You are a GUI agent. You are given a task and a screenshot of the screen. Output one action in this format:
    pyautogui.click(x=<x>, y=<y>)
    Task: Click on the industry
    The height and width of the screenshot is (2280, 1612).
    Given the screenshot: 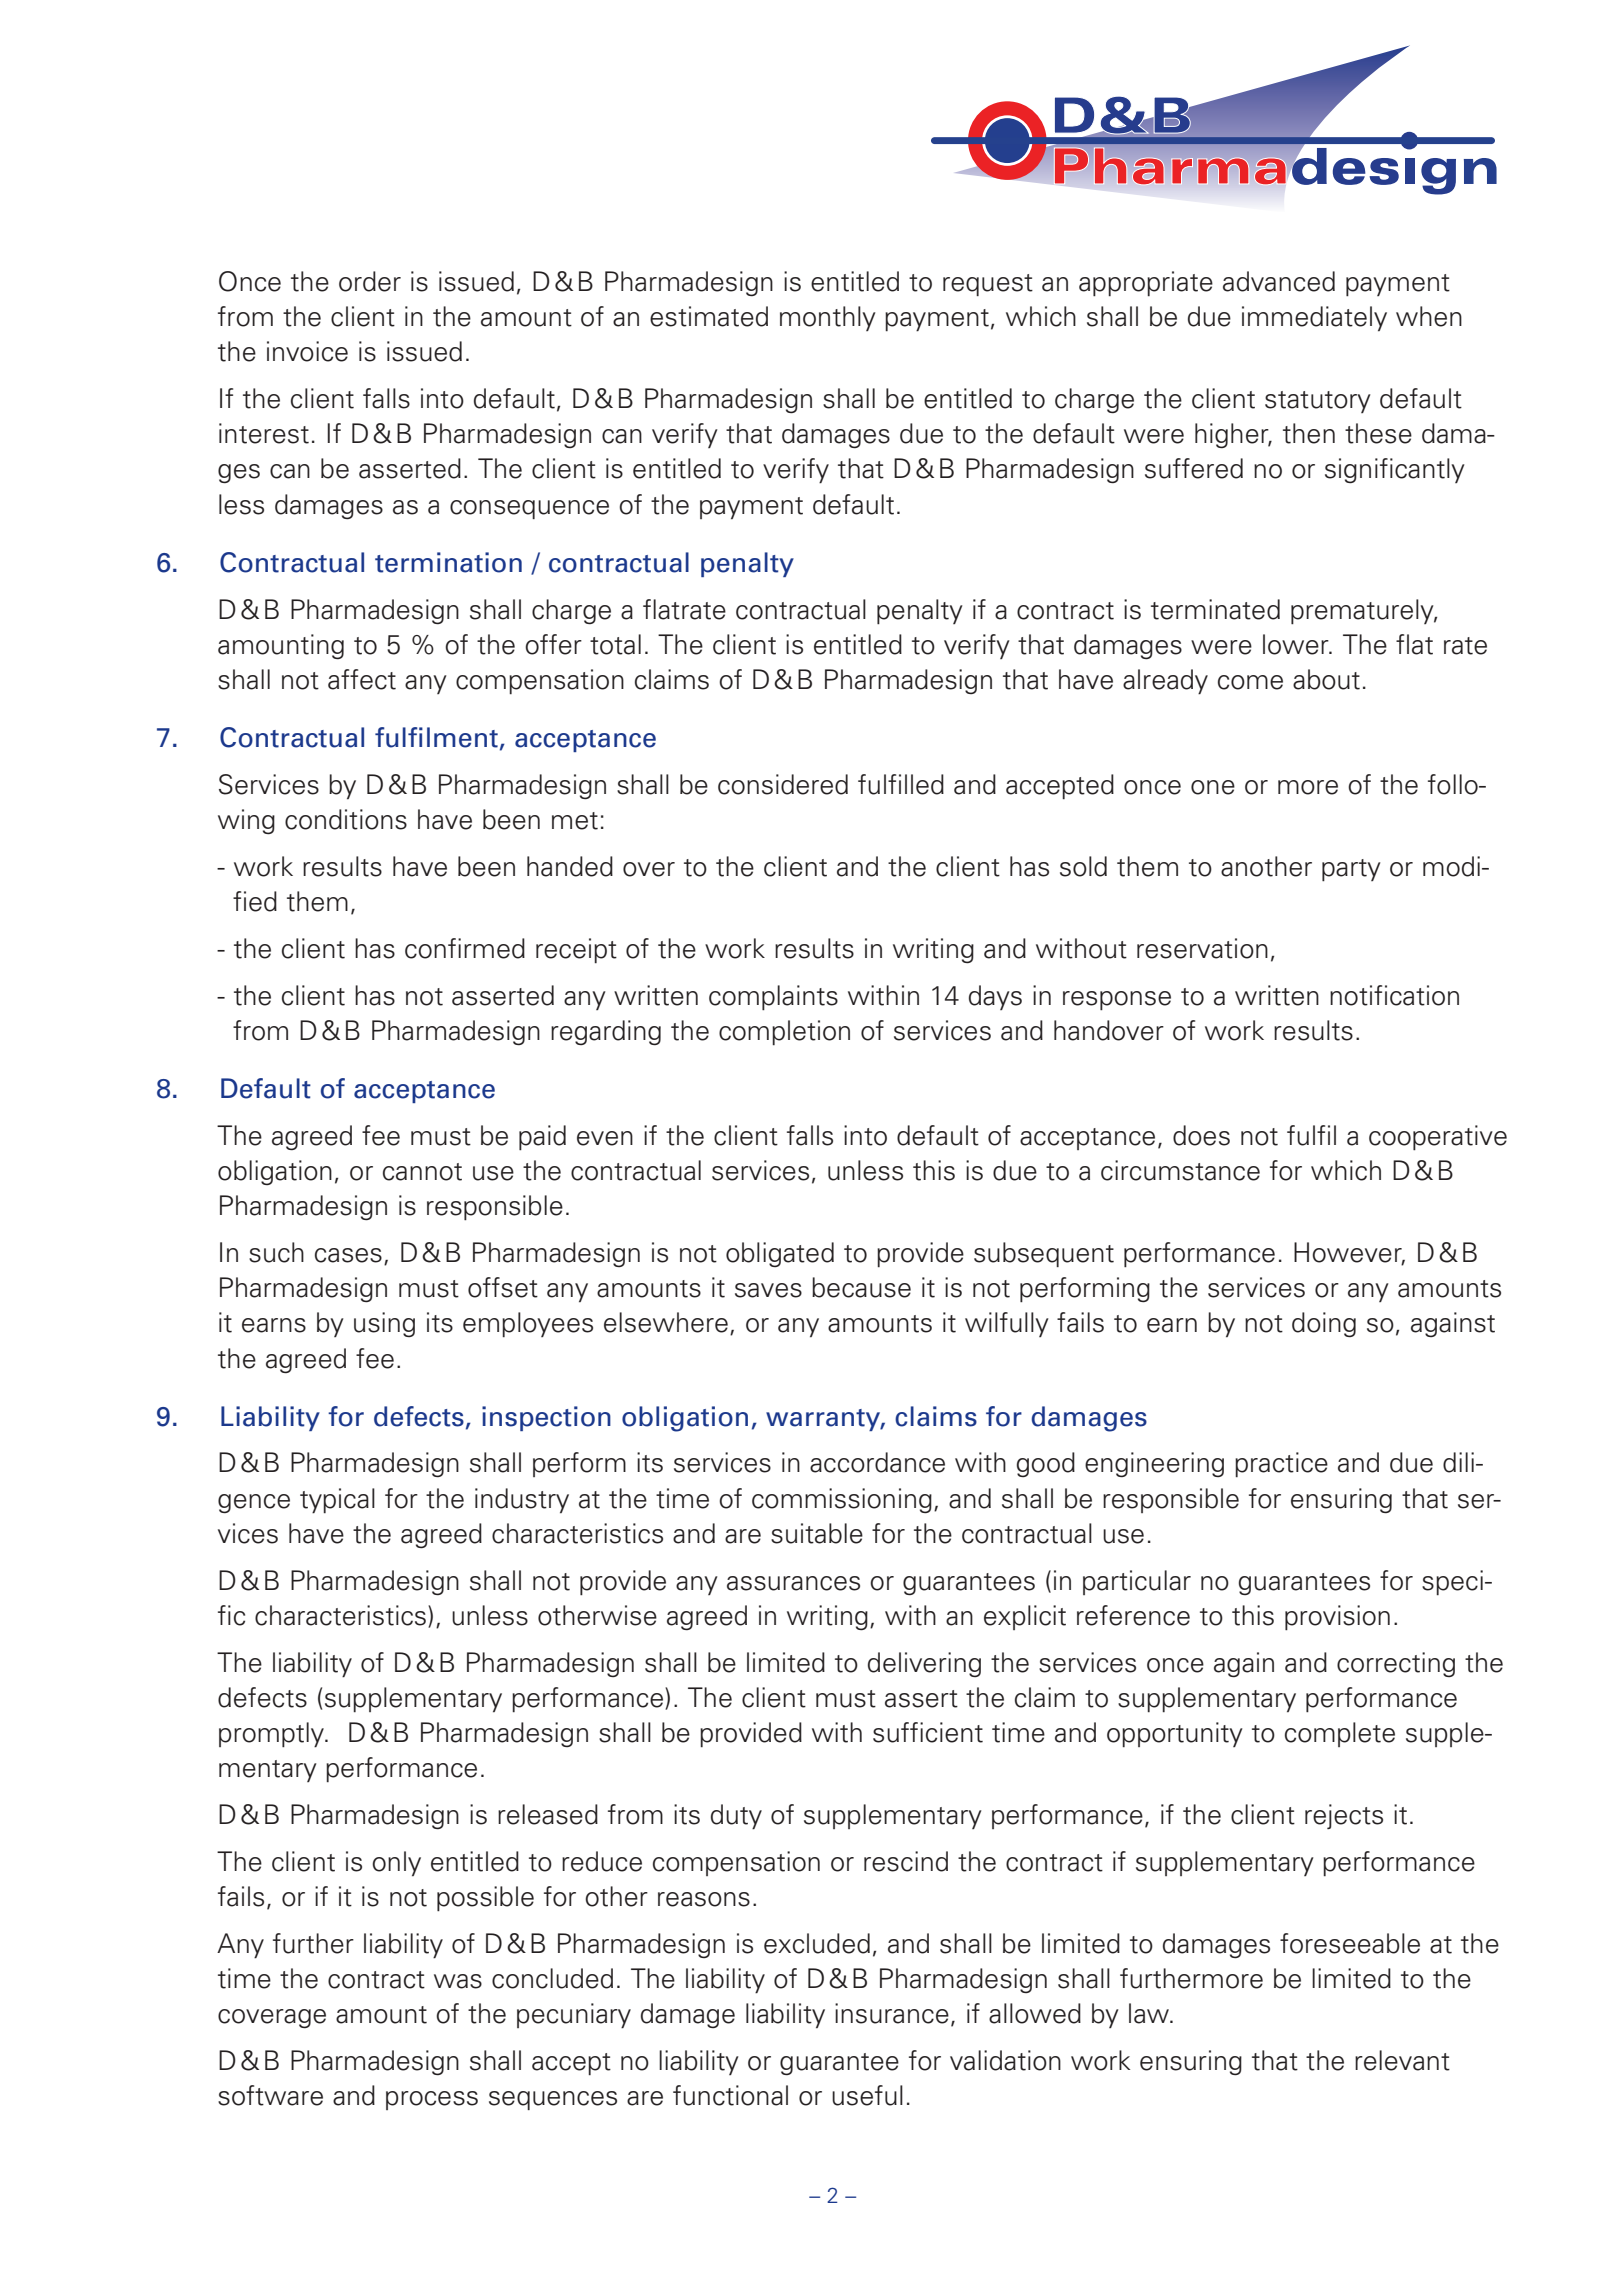 What is the action you would take?
    pyautogui.click(x=522, y=1501)
